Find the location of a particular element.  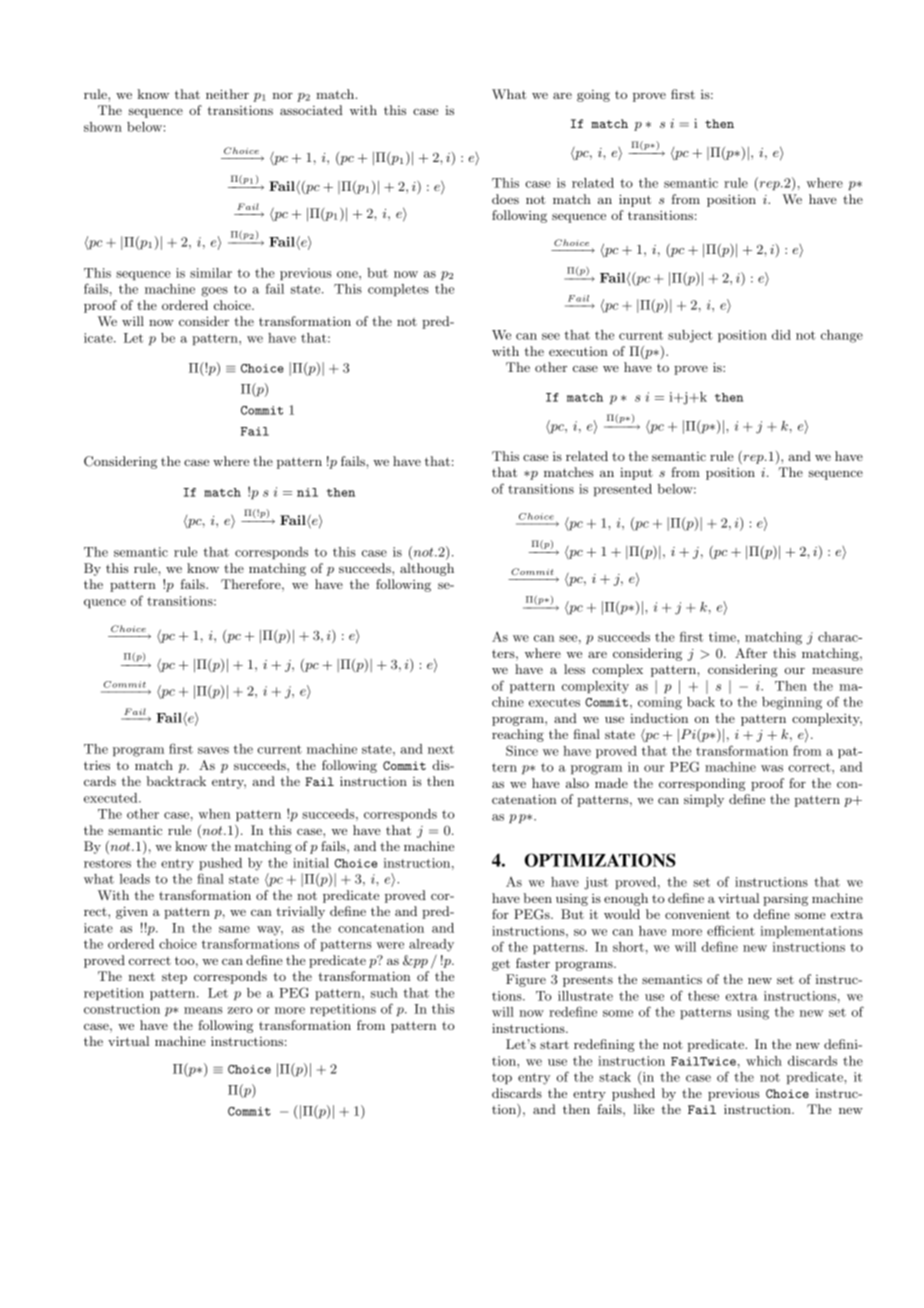

means is located at coordinates (203, 1010).
